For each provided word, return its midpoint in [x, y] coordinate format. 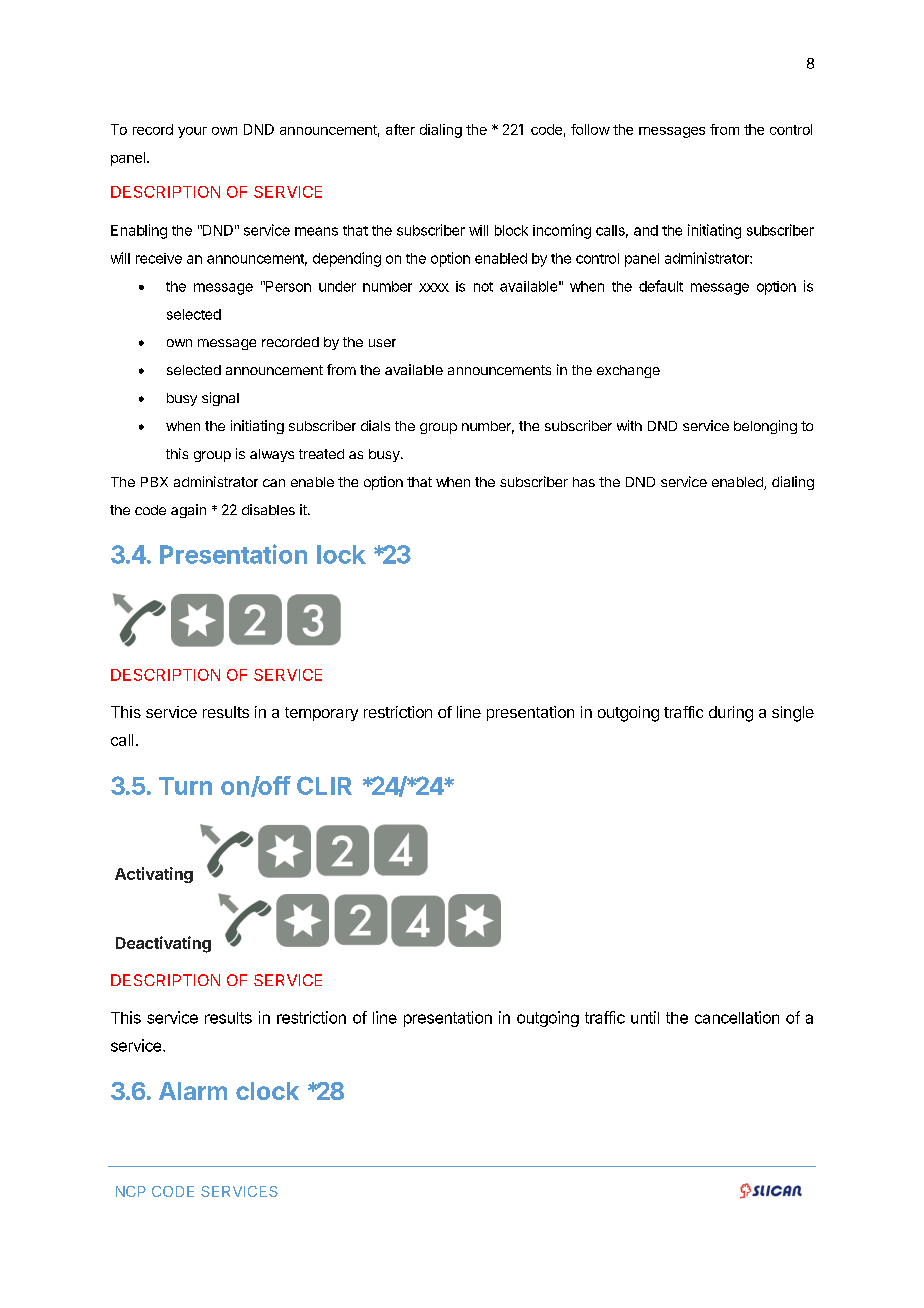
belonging [765, 427]
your [192, 132]
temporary [321, 714]
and [646, 230]
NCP [131, 1191]
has [584, 482]
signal [220, 399]
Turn [185, 786]
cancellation [737, 1017]
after [400, 129]
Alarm [193, 1091]
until [645, 1017]
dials [375, 425]
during [731, 714]
